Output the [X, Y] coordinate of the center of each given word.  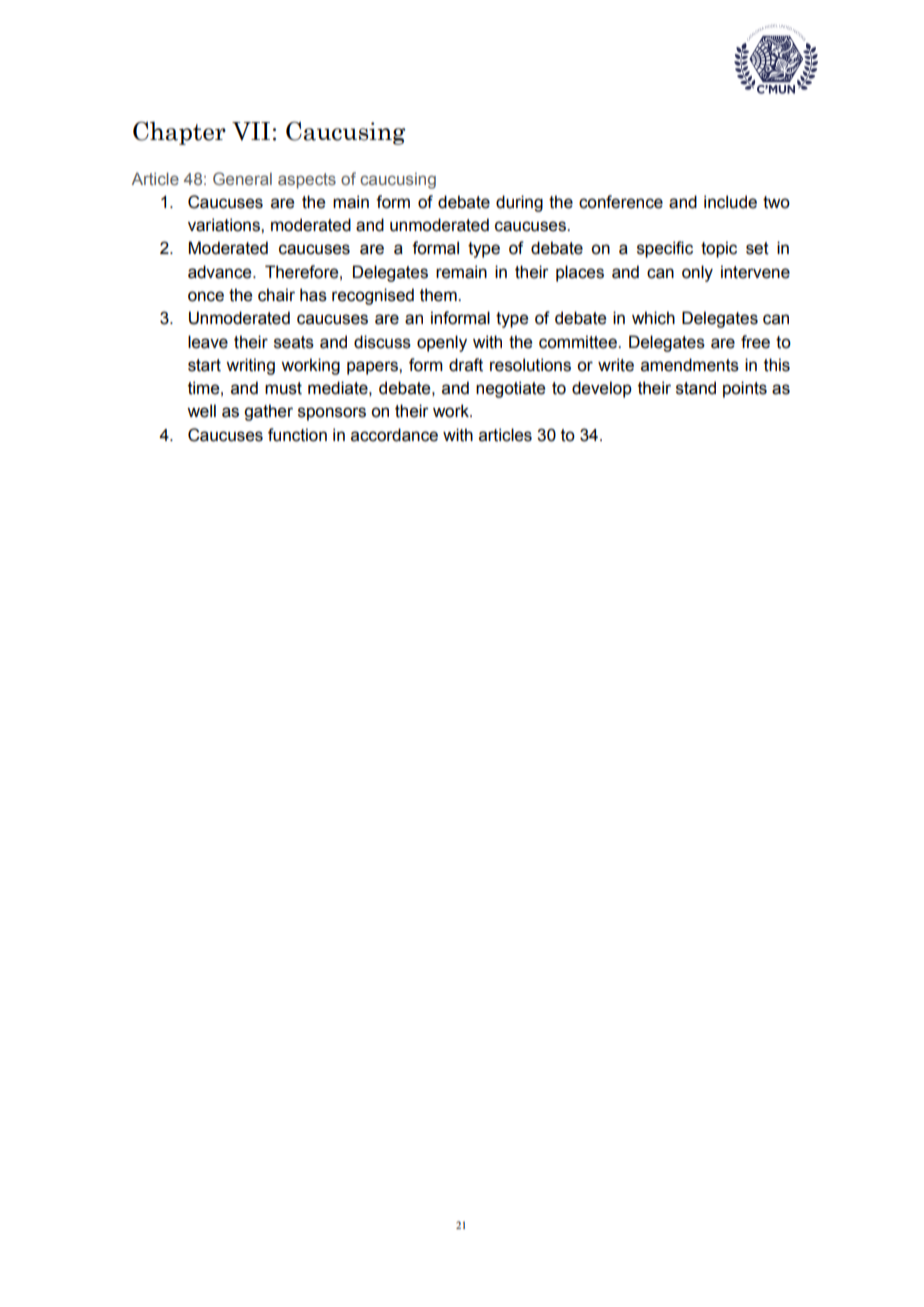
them [439, 295]
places [580, 273]
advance [221, 272]
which [653, 318]
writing [250, 366]
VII [251, 131]
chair [276, 295]
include [730, 202]
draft [466, 365]
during [519, 203]
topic [719, 249]
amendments [690, 365]
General [242, 178]
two [776, 202]
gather [268, 412]
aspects [307, 181]
